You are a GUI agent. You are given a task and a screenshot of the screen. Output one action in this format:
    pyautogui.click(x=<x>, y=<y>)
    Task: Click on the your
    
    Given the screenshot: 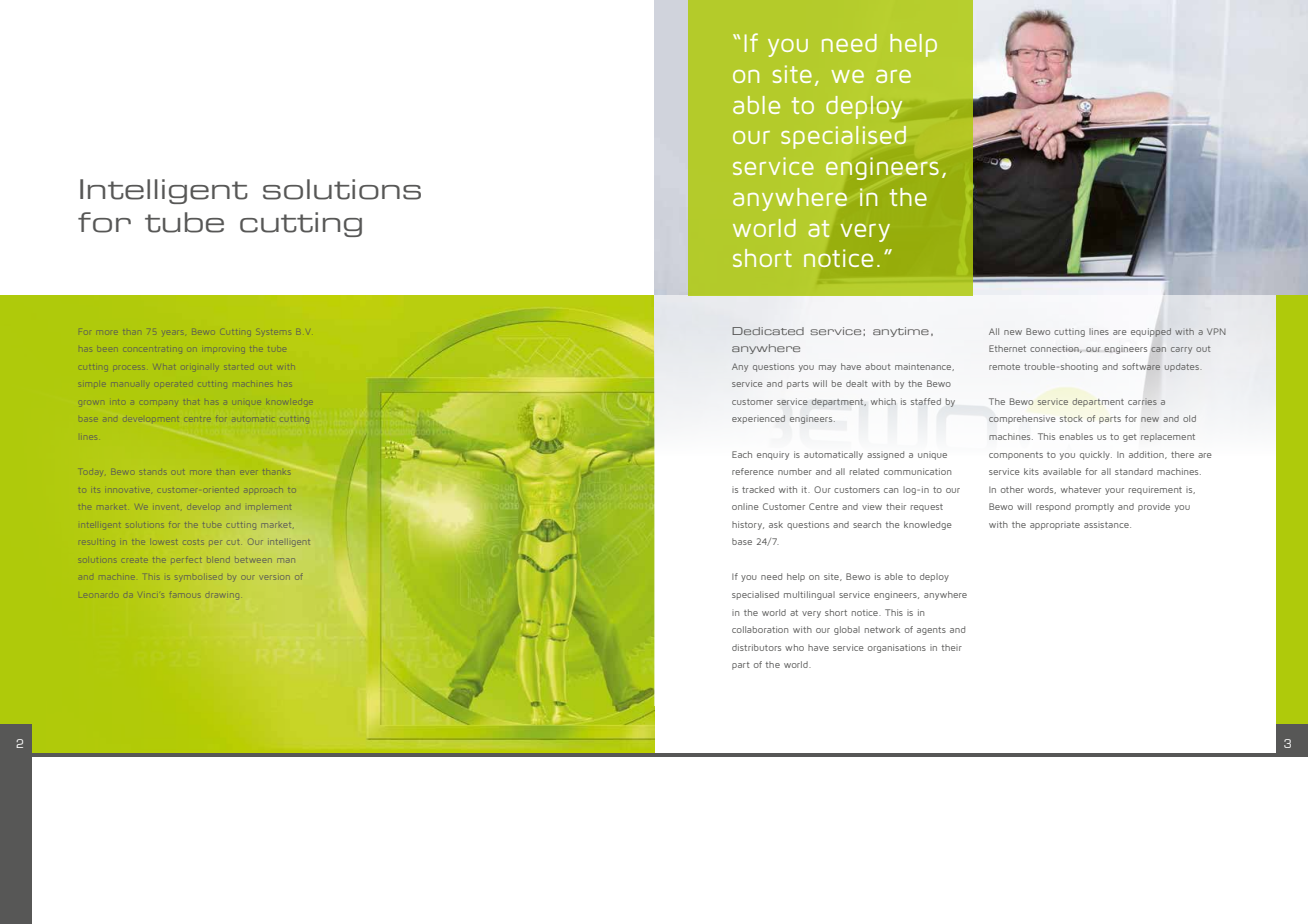 What is the action you would take?
    pyautogui.click(x=1114, y=491)
